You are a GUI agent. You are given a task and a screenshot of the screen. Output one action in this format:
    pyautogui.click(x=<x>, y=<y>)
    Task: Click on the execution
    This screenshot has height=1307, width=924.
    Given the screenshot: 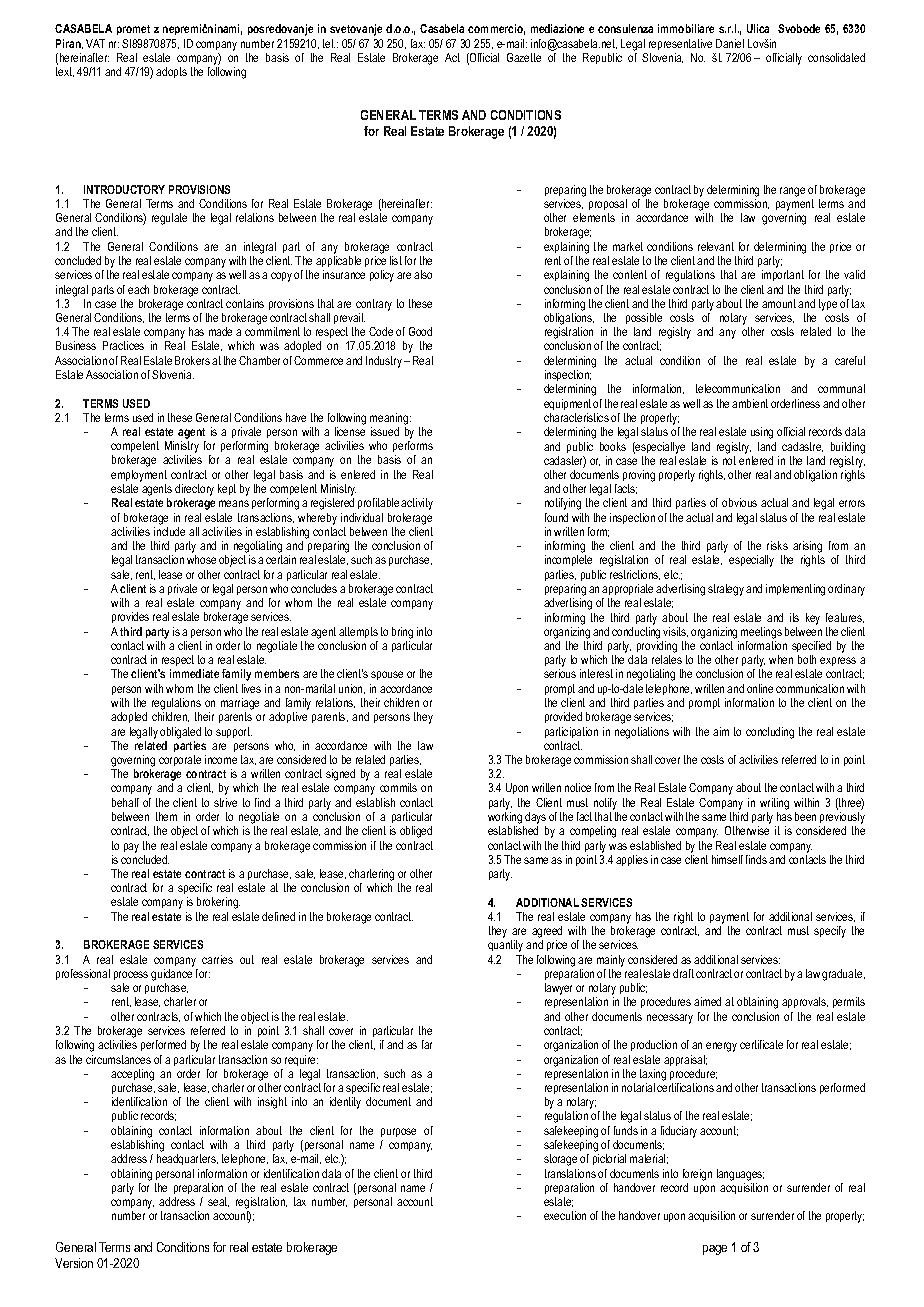 What is the action you would take?
    pyautogui.click(x=565, y=1215)
